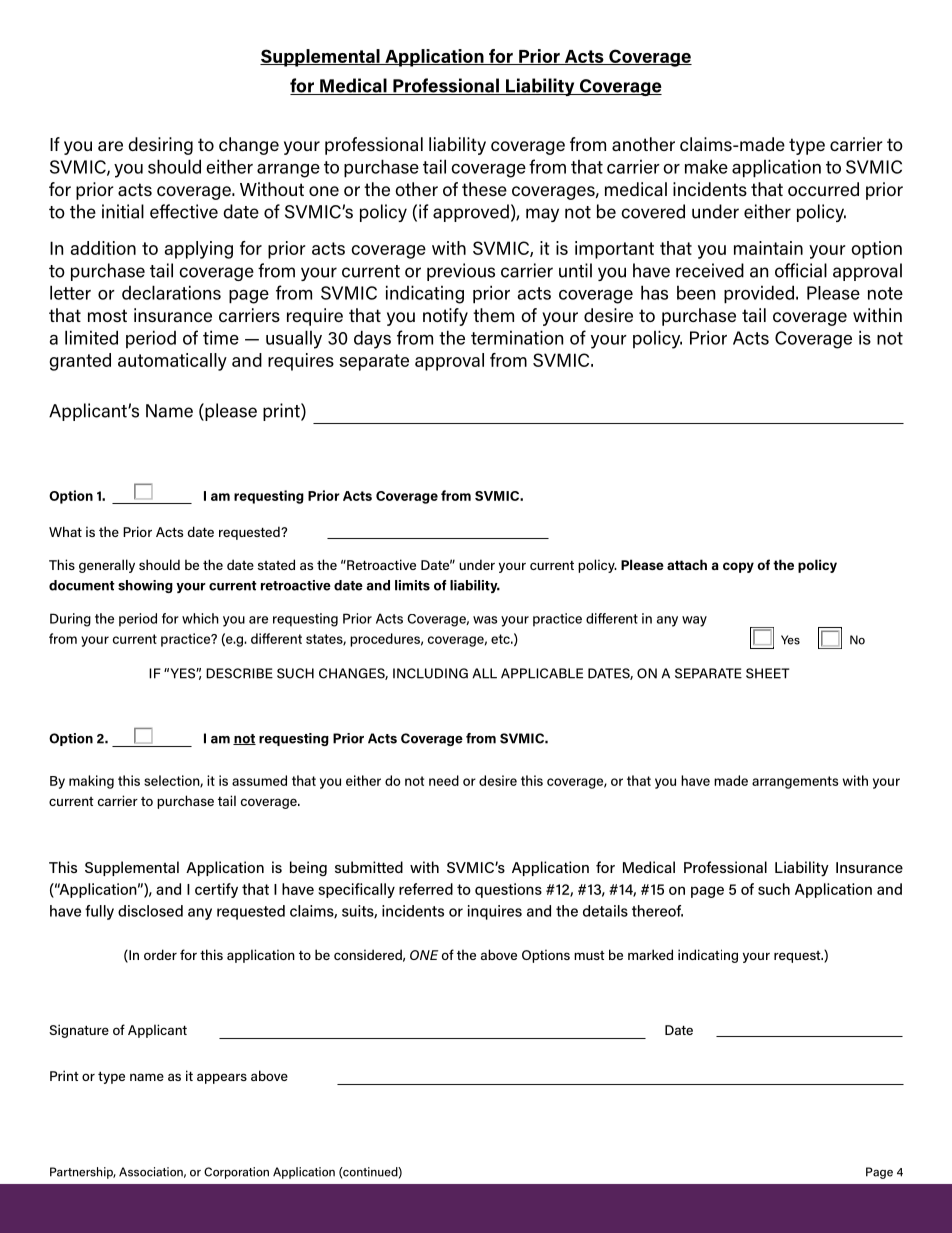 The image size is (952, 1233). I want to click on which, so click(200, 618).
